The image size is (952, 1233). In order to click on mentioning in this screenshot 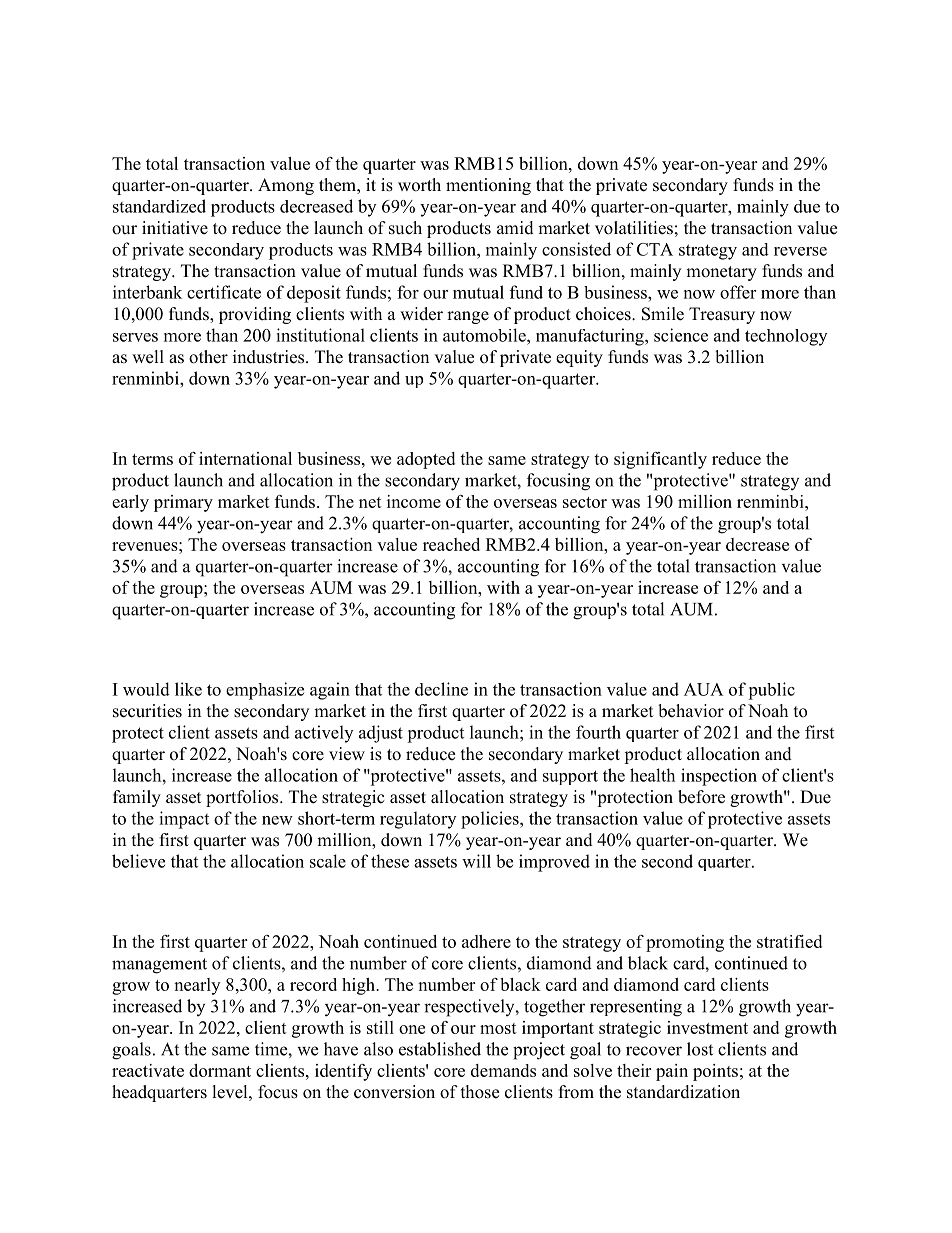, I will do `click(488, 186)`.
